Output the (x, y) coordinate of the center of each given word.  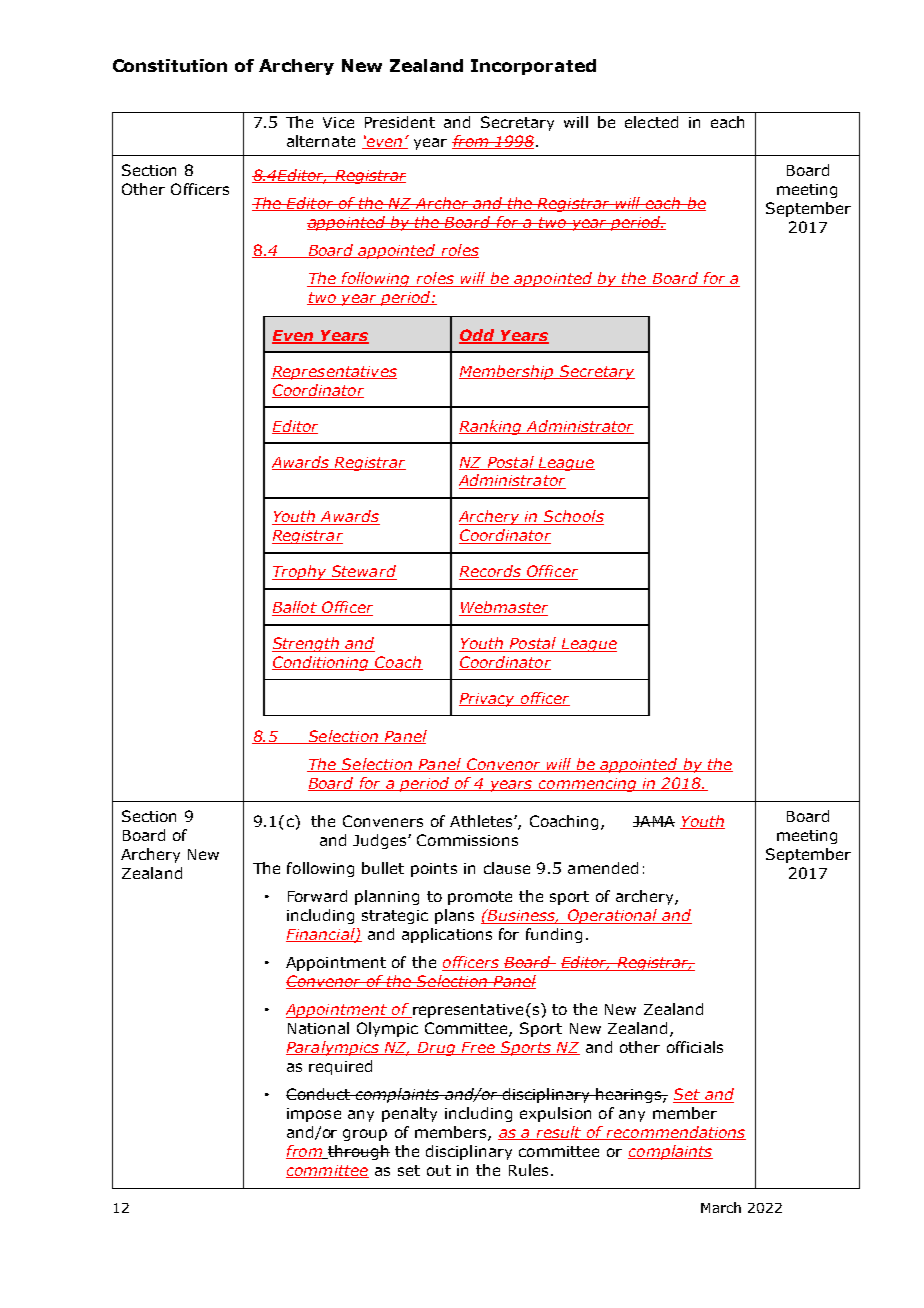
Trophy (300, 572)
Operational (612, 916)
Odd (478, 336)
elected (651, 122)
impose (314, 1115)
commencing (588, 785)
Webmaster (503, 608)
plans (454, 916)
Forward (317, 896)
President (400, 122)
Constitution (170, 65)
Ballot (295, 608)
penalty (409, 1114)
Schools (573, 517)
